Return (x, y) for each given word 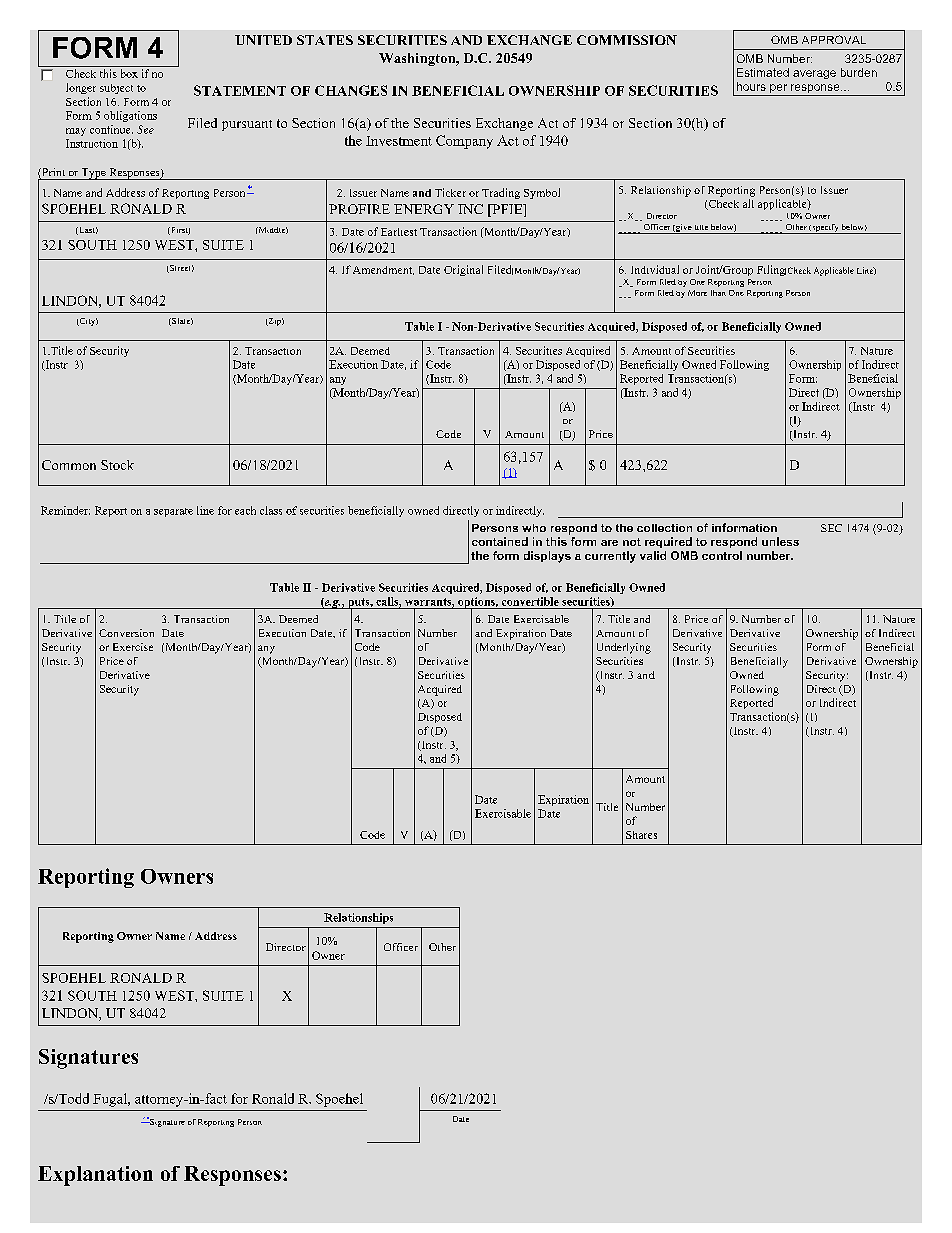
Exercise (133, 647)
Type (94, 174)
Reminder (65, 510)
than (718, 293)
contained (500, 541)
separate (173, 512)
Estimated (763, 72)
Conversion (126, 633)
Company (464, 142)
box (129, 73)
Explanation (95, 1176)
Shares (641, 835)
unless (780, 541)
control (722, 555)
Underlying (624, 648)
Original (463, 270)
